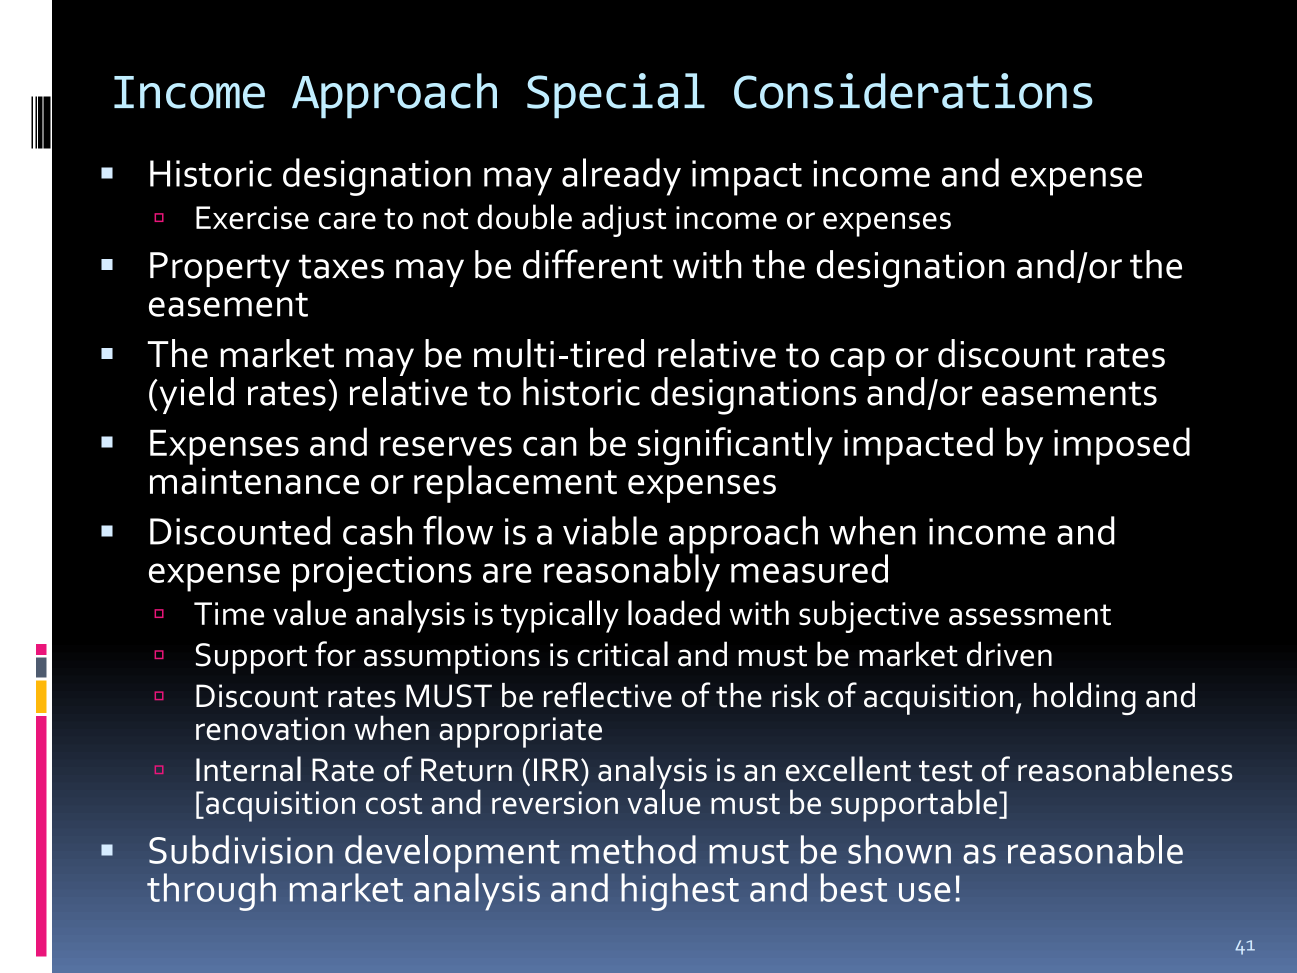 The height and width of the page is (973, 1297). What do you see at coordinates (913, 91) in the page?
I see `Considerations` at bounding box center [913, 91].
